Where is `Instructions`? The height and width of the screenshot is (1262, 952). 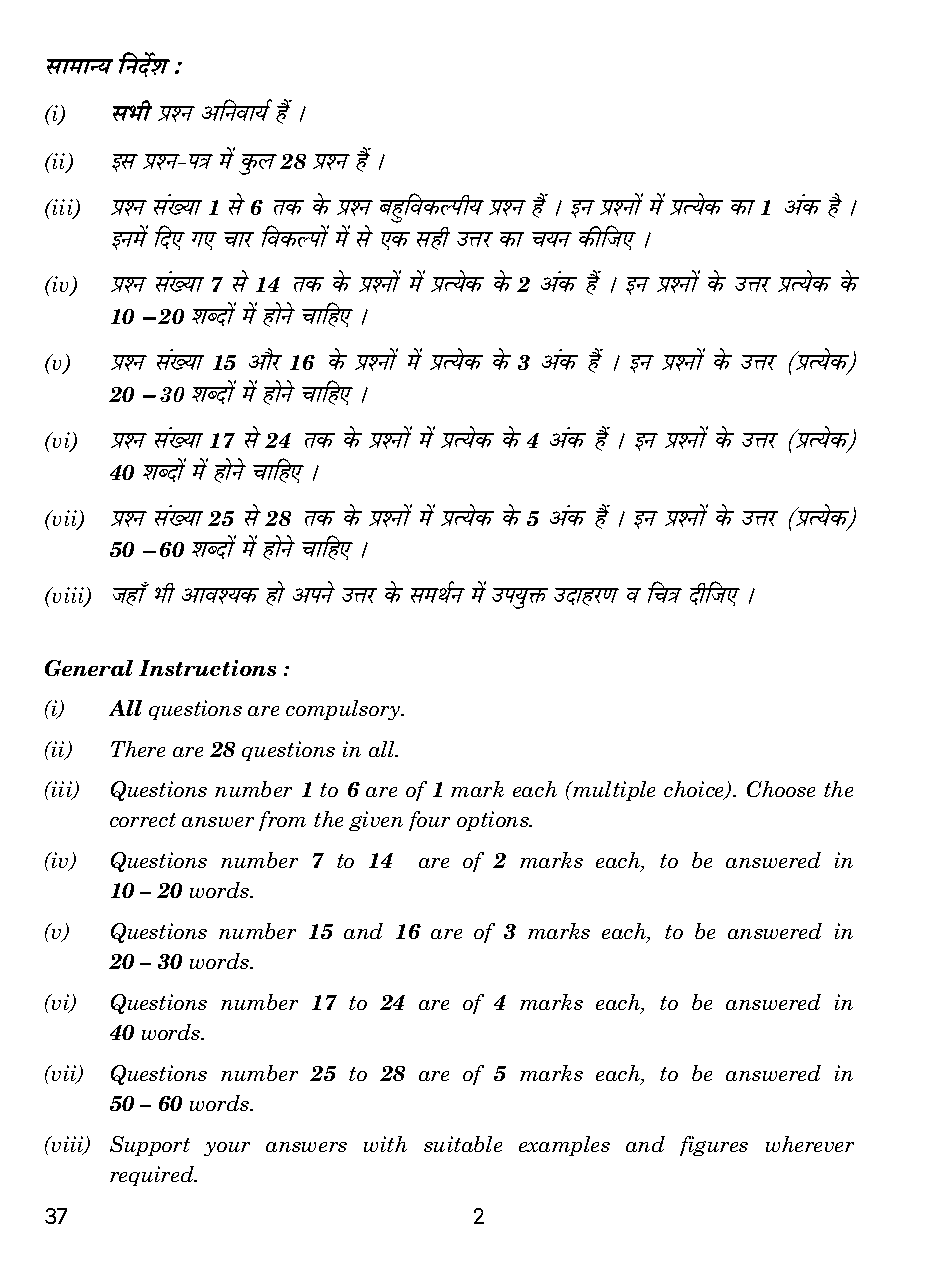
Instructions is located at coordinates (207, 668).
